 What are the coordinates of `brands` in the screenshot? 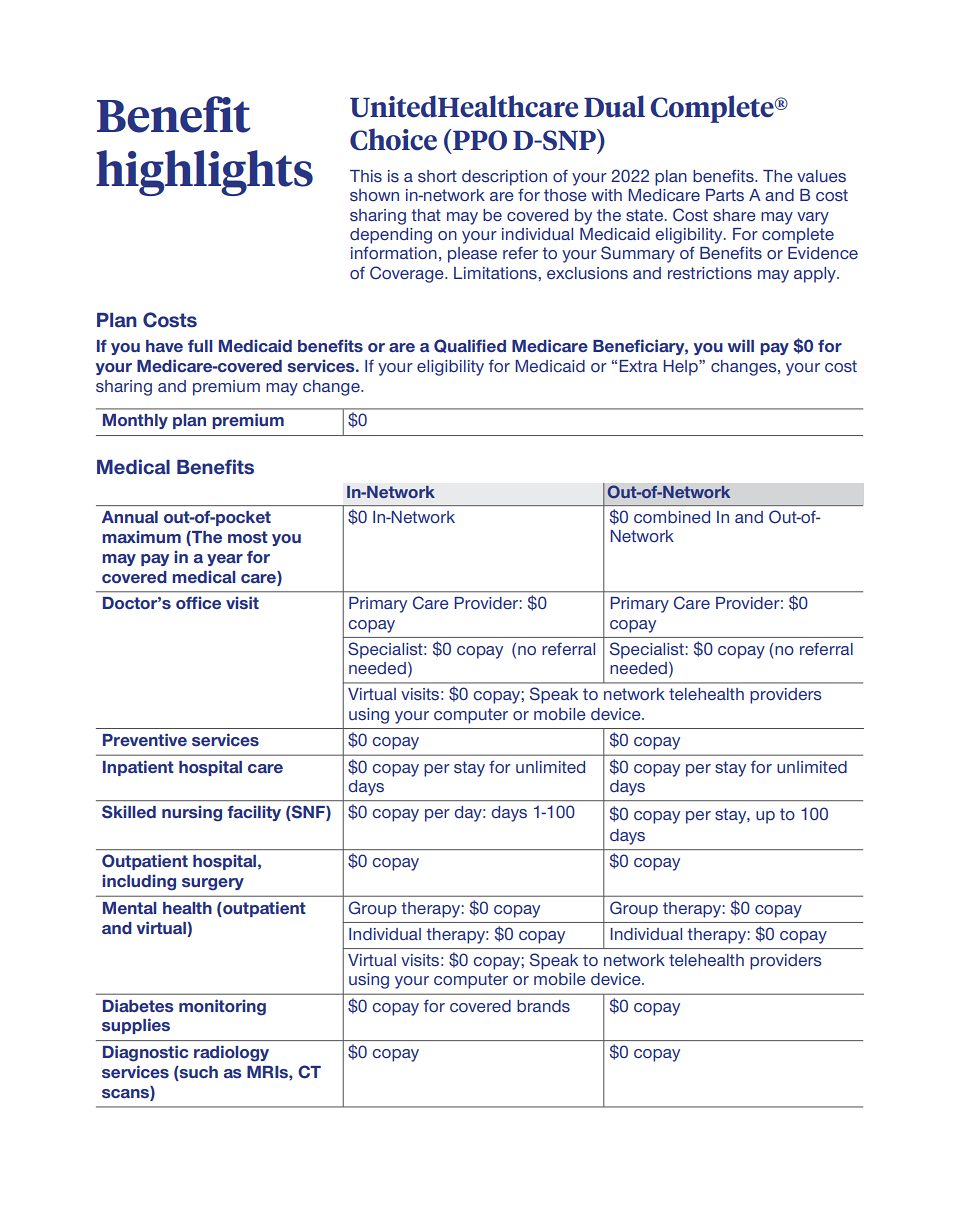 It's located at (543, 1006).
